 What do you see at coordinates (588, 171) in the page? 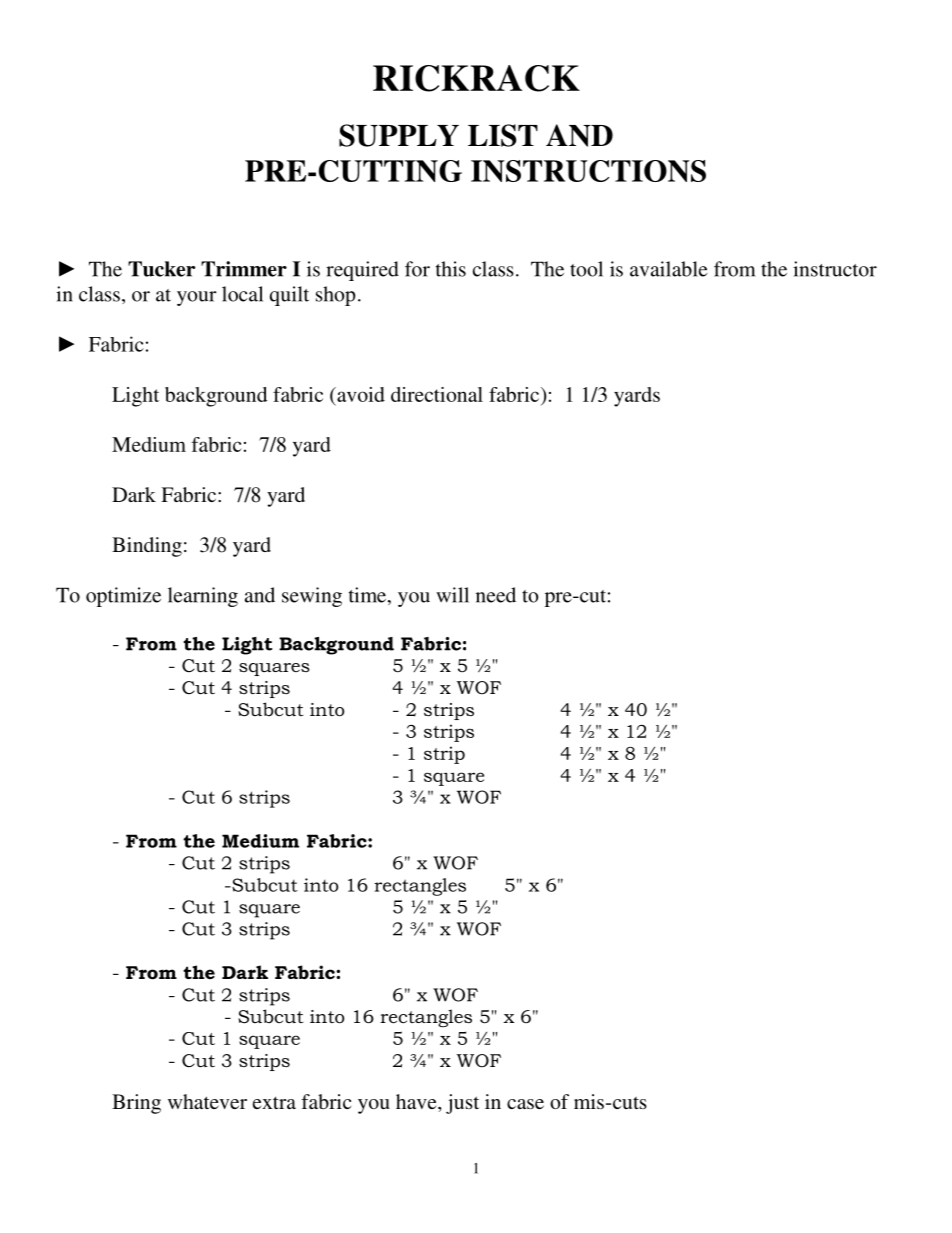
I see `INSTRUCTIONS` at bounding box center [588, 171].
